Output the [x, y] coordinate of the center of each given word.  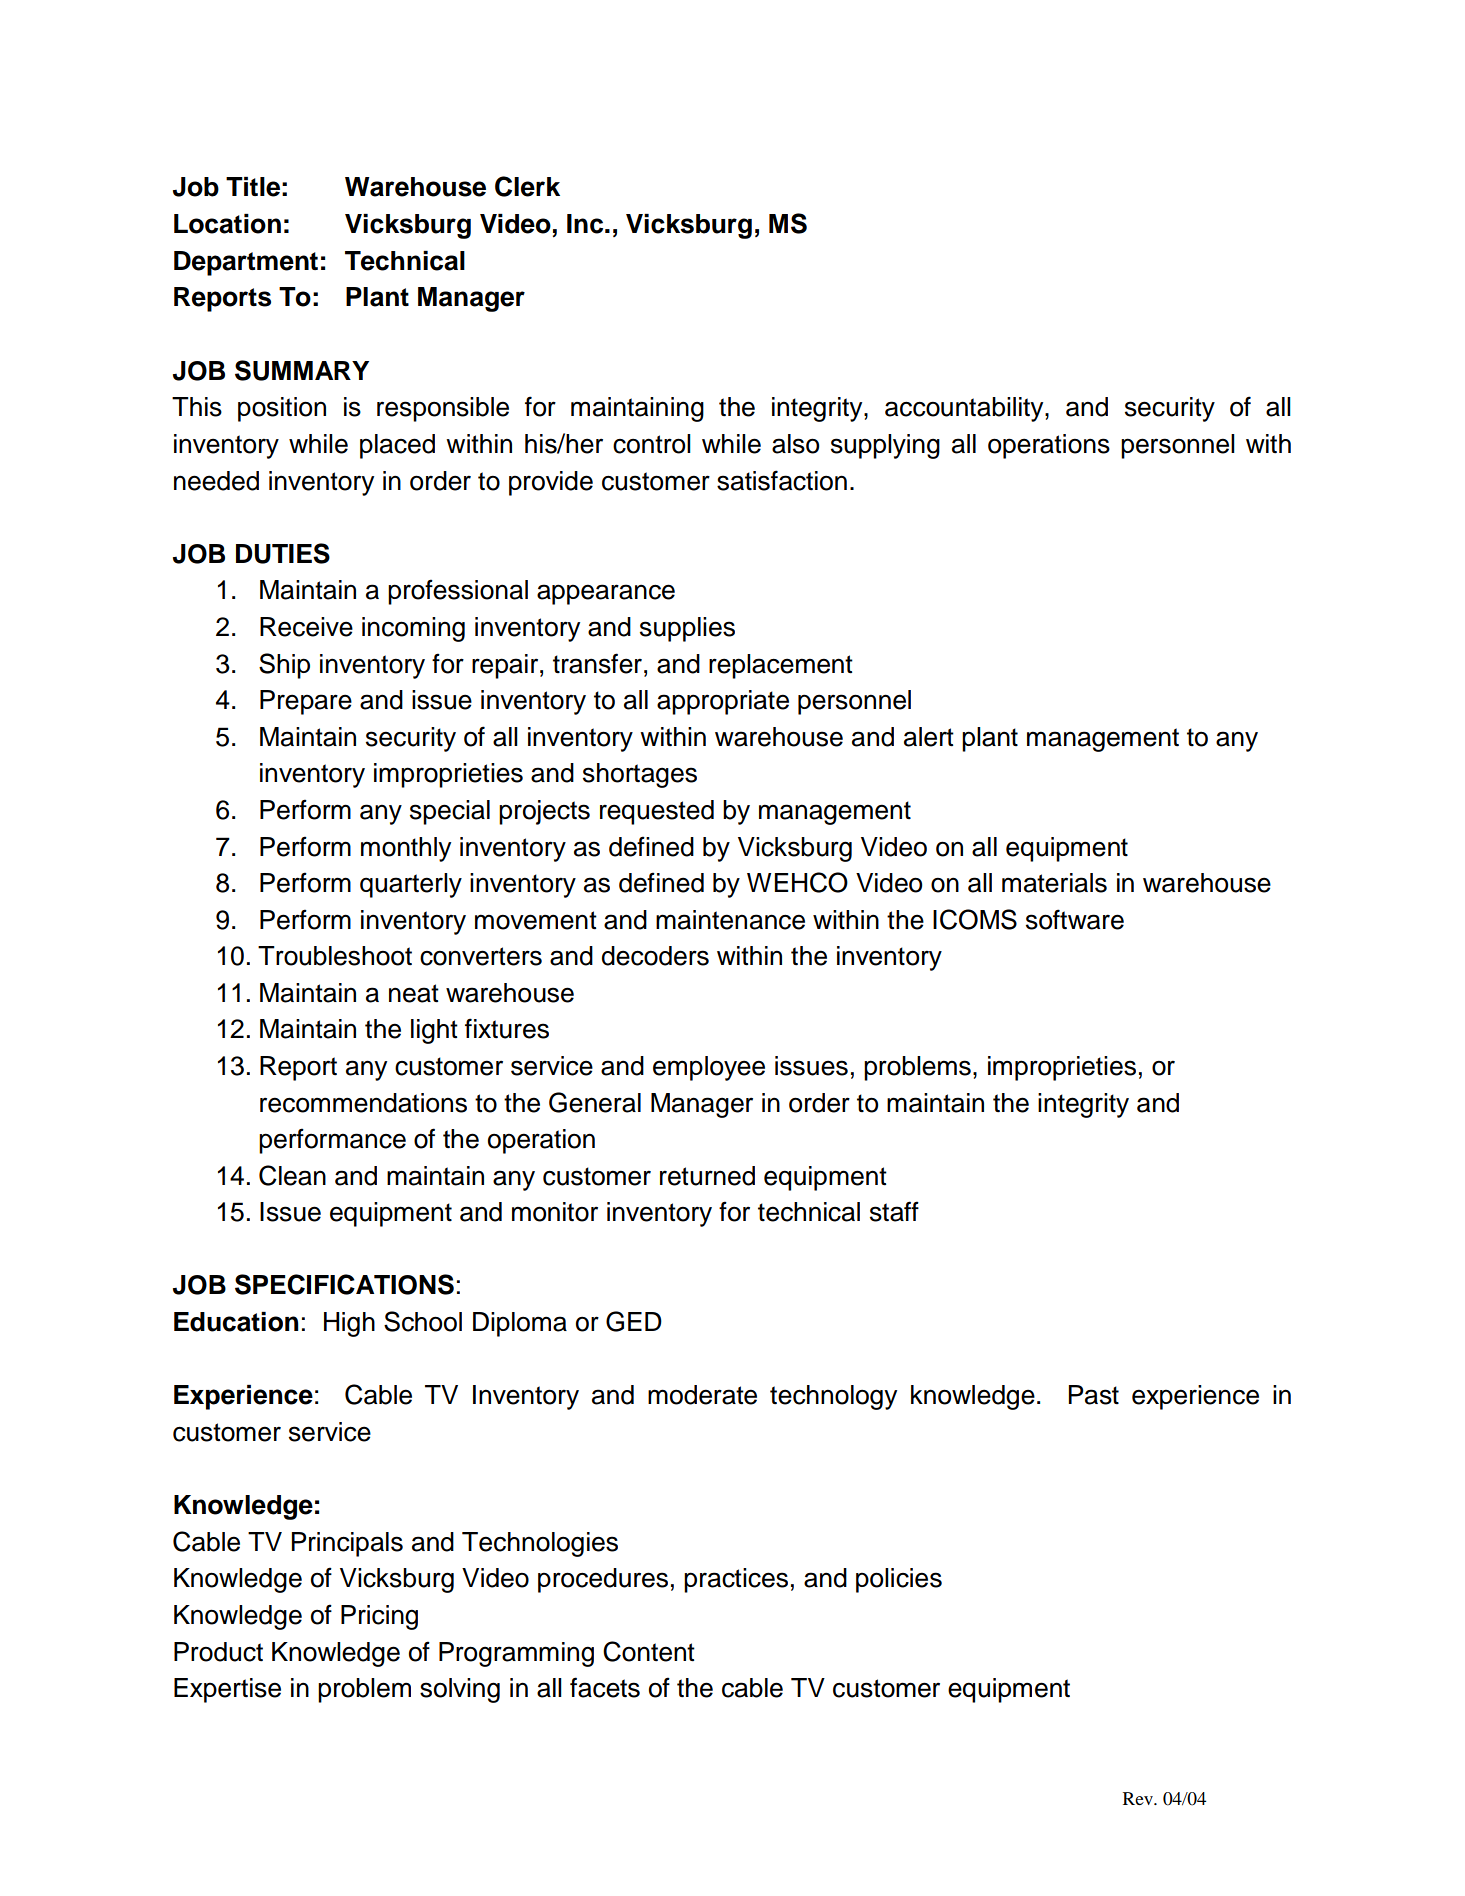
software [1075, 919]
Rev [1139, 1798]
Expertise [227, 1690]
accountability [965, 409]
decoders [655, 956]
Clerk [527, 186]
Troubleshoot [335, 956]
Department [246, 263]
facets [605, 1687]
